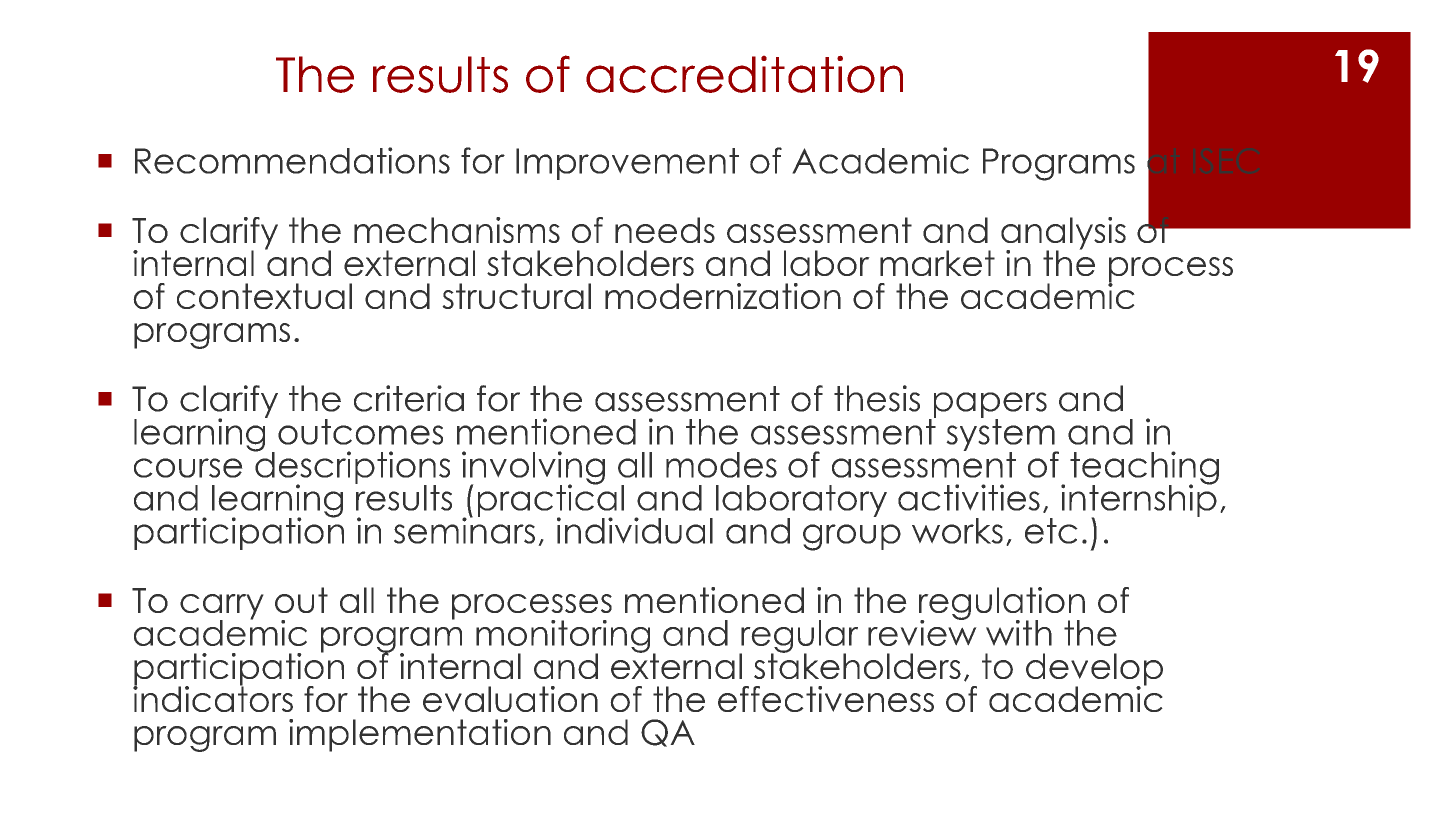 Image resolution: width=1456 pixels, height=819 pixels. Describe the element at coordinates (744, 74) in the image. I see `accreditation` at that location.
